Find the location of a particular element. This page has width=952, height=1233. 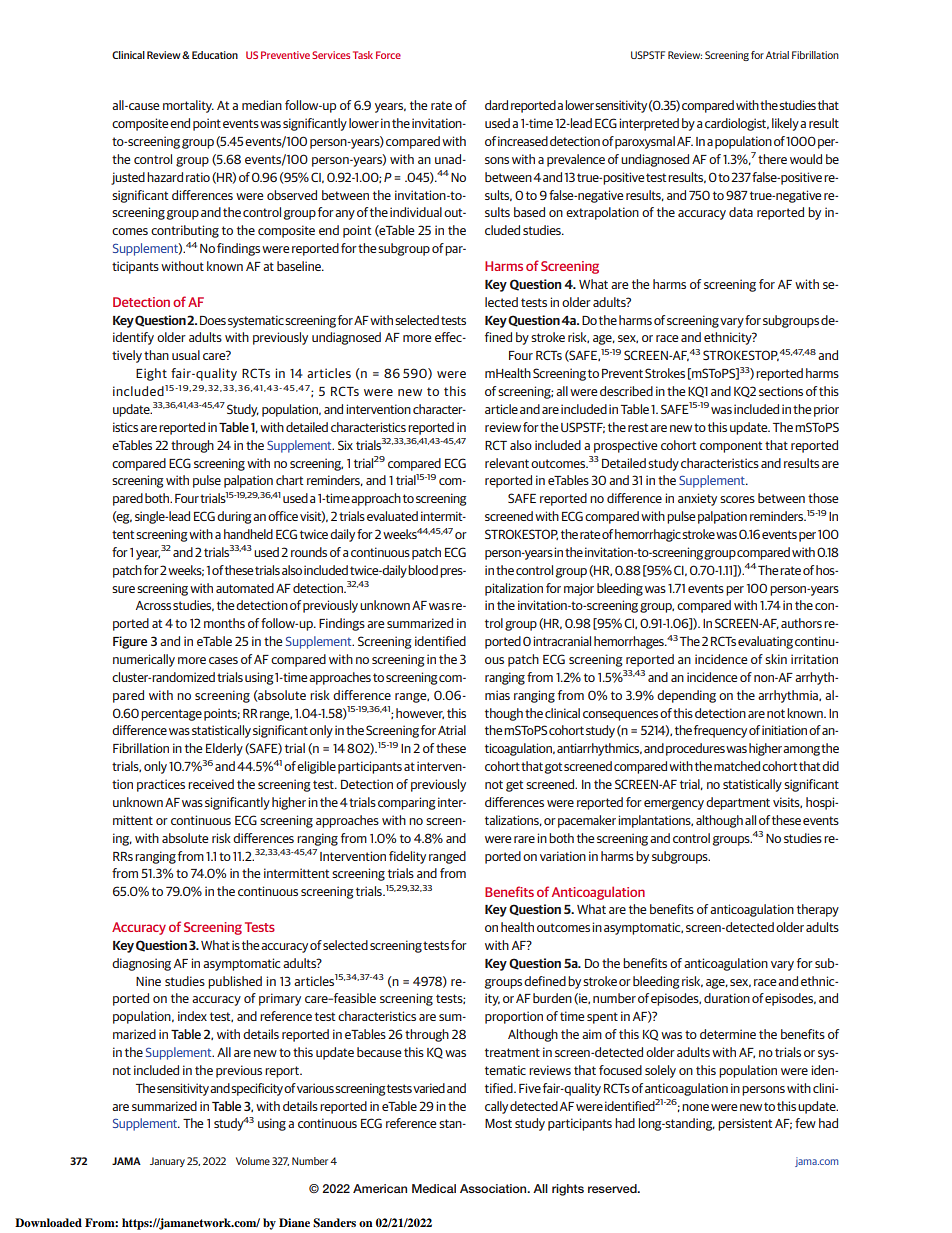

mortality is located at coordinates (188, 106).
